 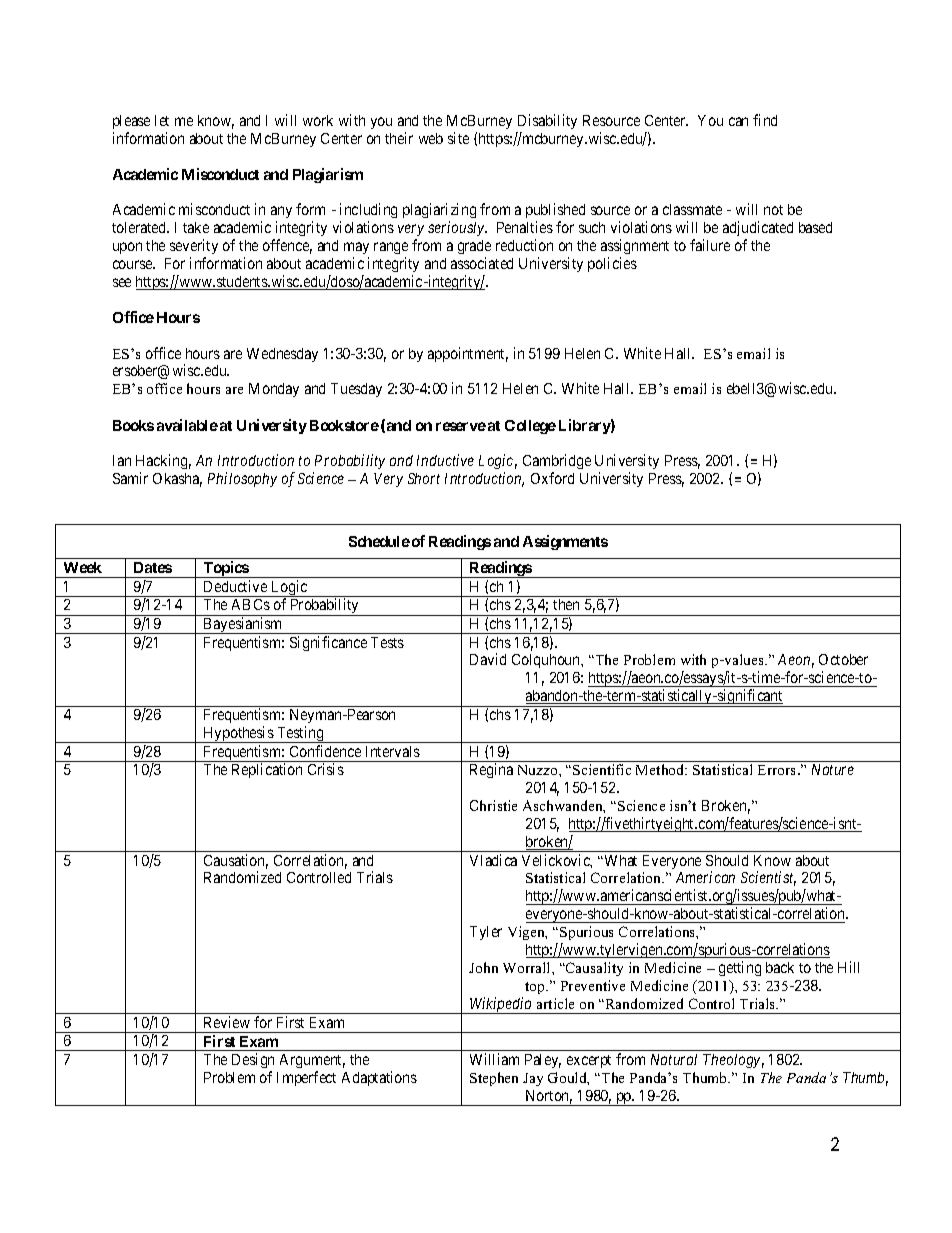 I want to click on Causation, so click(x=236, y=861).
